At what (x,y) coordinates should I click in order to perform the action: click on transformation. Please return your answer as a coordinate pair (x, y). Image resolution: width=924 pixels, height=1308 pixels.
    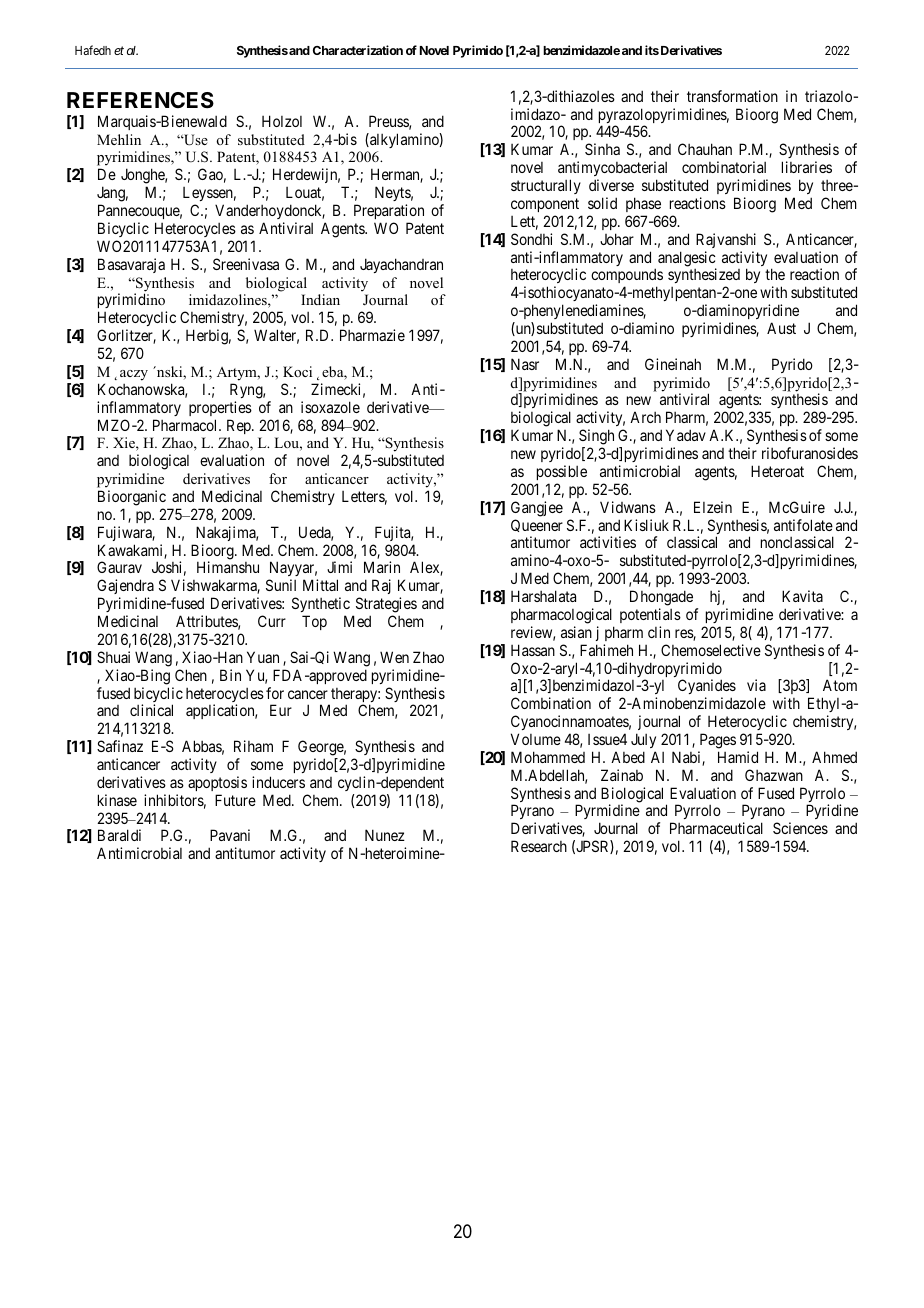
    Looking at the image, I should click on (732, 96).
